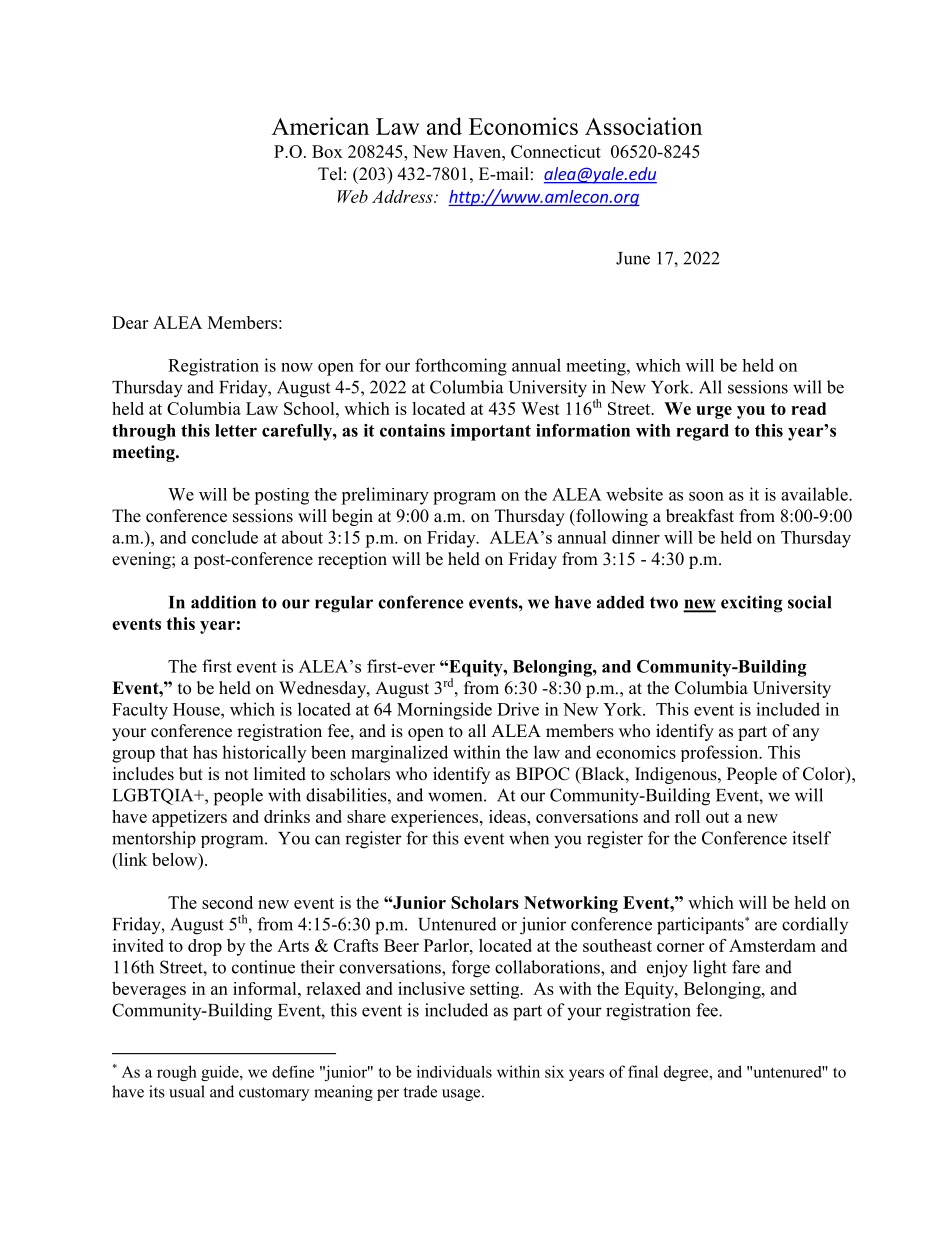 The width and height of the screenshot is (952, 1233). What do you see at coordinates (491, 432) in the screenshot?
I see `important` at bounding box center [491, 432].
